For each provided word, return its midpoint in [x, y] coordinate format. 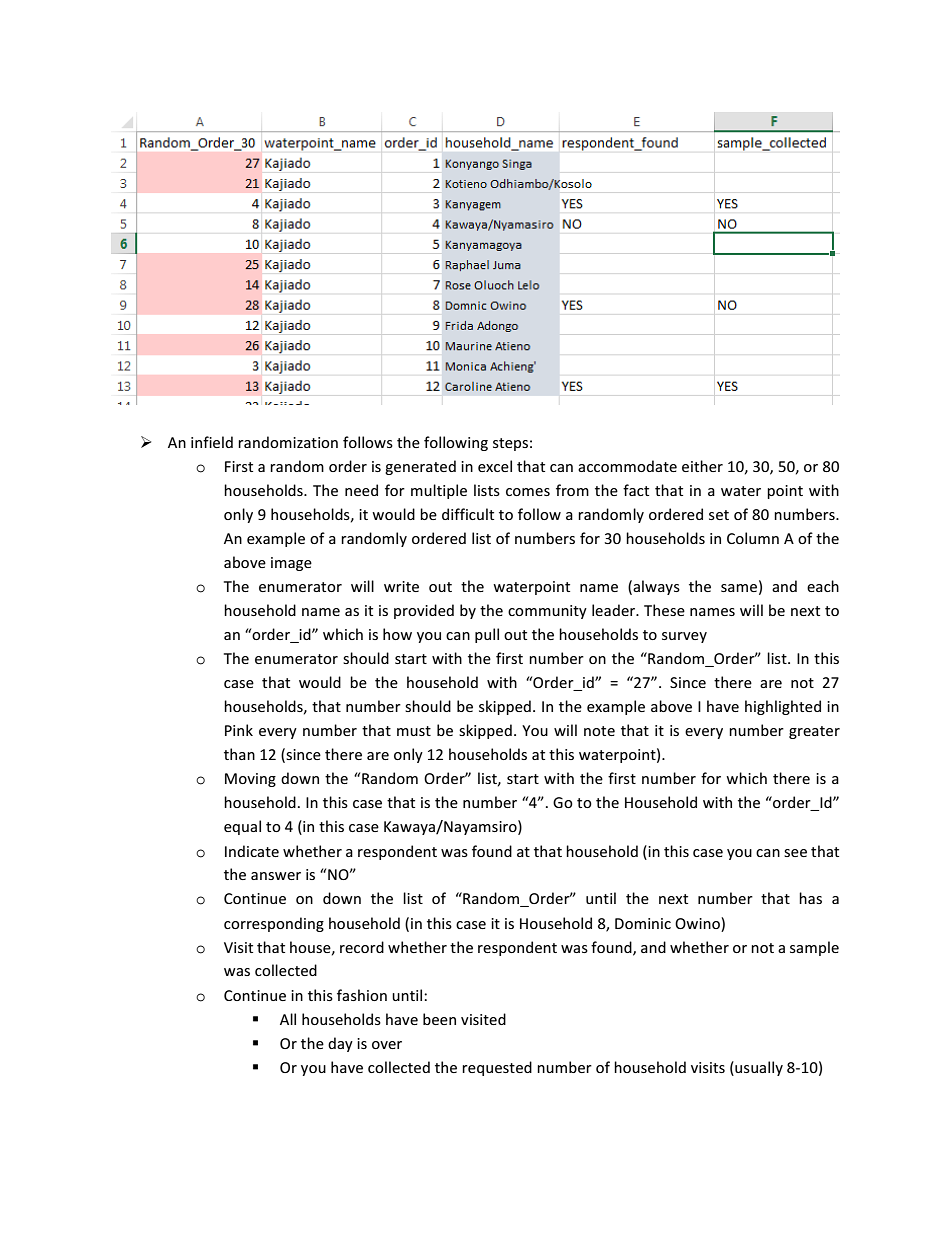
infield [212, 442]
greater [814, 732]
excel [495, 466]
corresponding [274, 924]
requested [497, 1068]
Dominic [643, 923]
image [291, 564]
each [823, 586]
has [810, 898]
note [599, 731]
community [547, 612]
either [702, 466]
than [239, 754]
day [340, 1044]
